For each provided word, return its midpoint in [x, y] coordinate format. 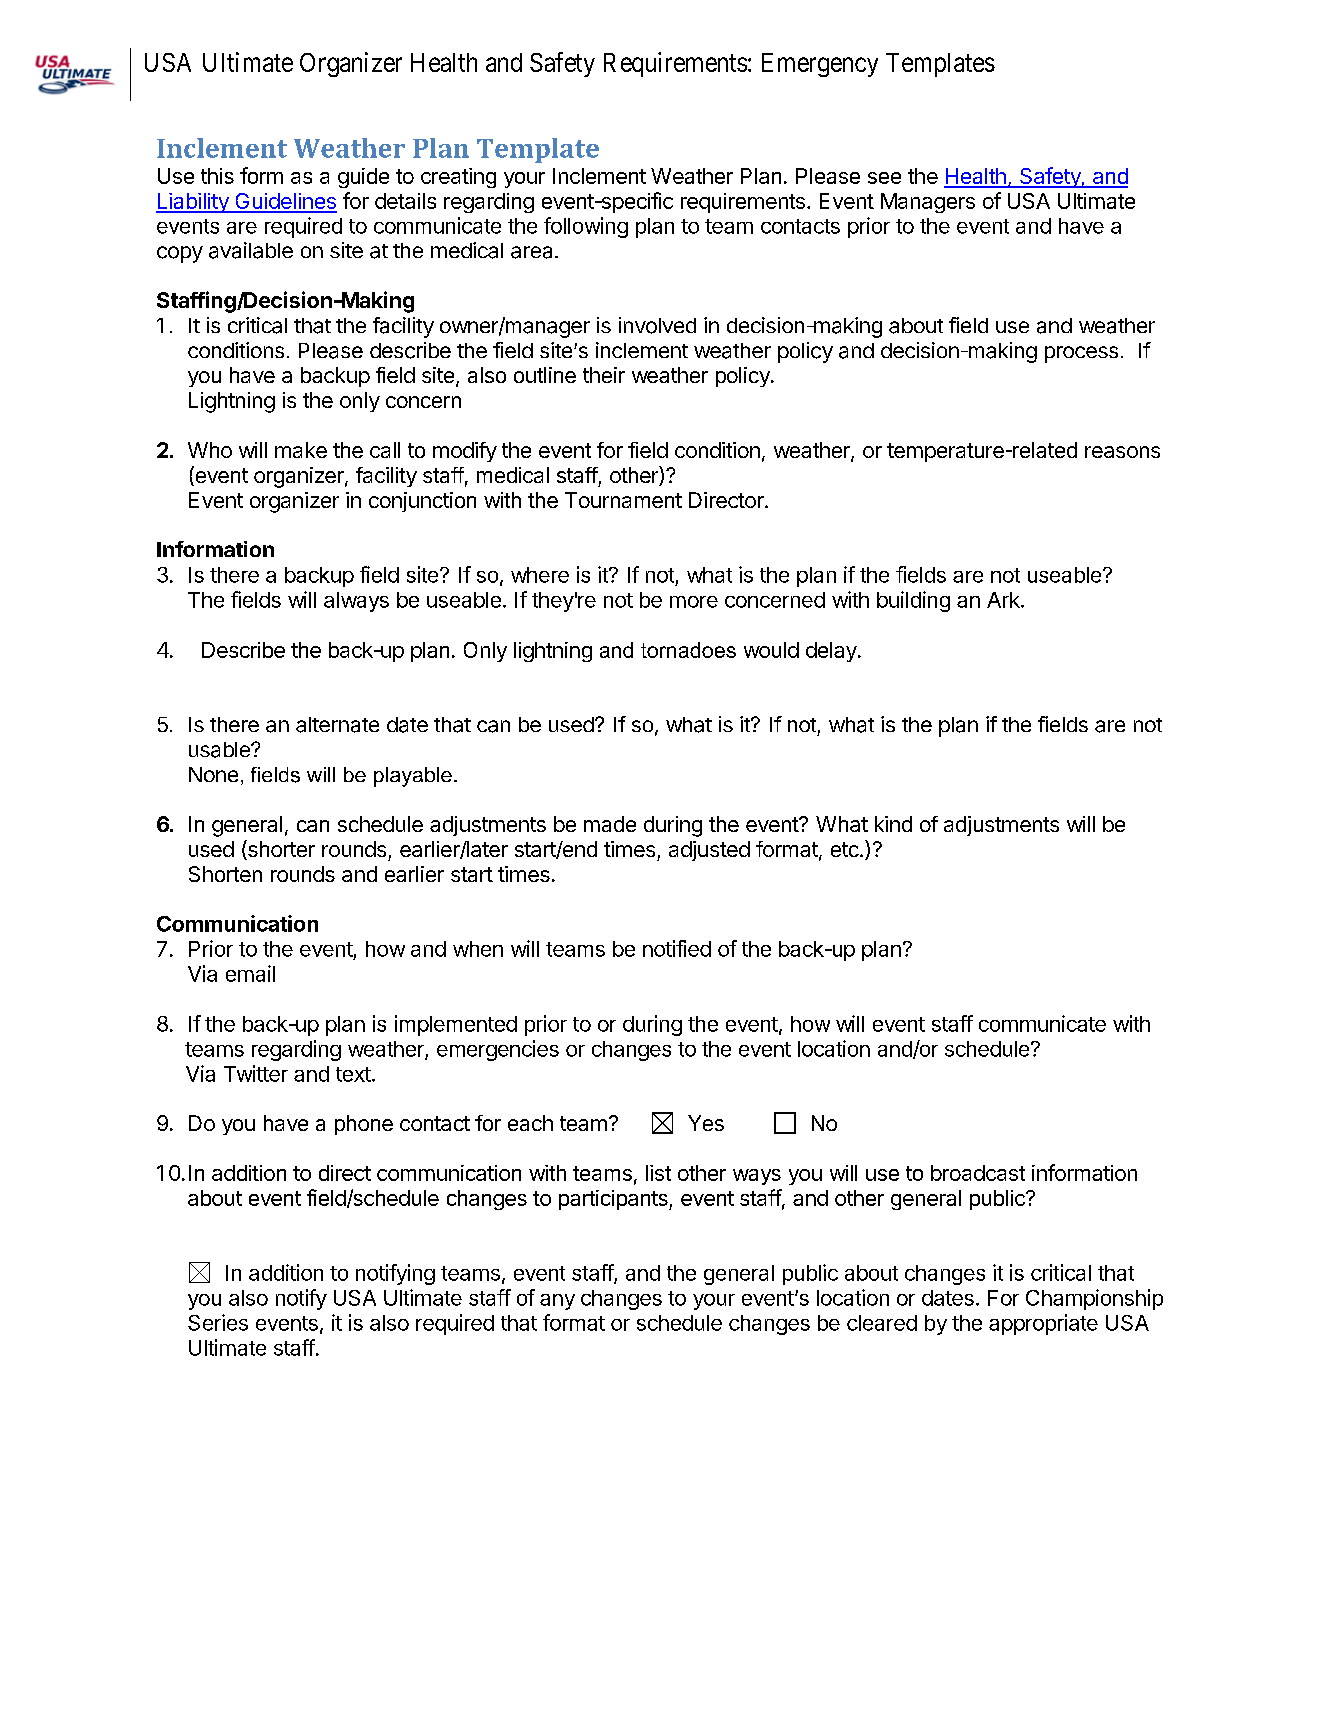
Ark [1004, 600]
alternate [337, 725]
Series [218, 1322]
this [217, 176]
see [884, 178]
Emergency [820, 65]
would [771, 650]
